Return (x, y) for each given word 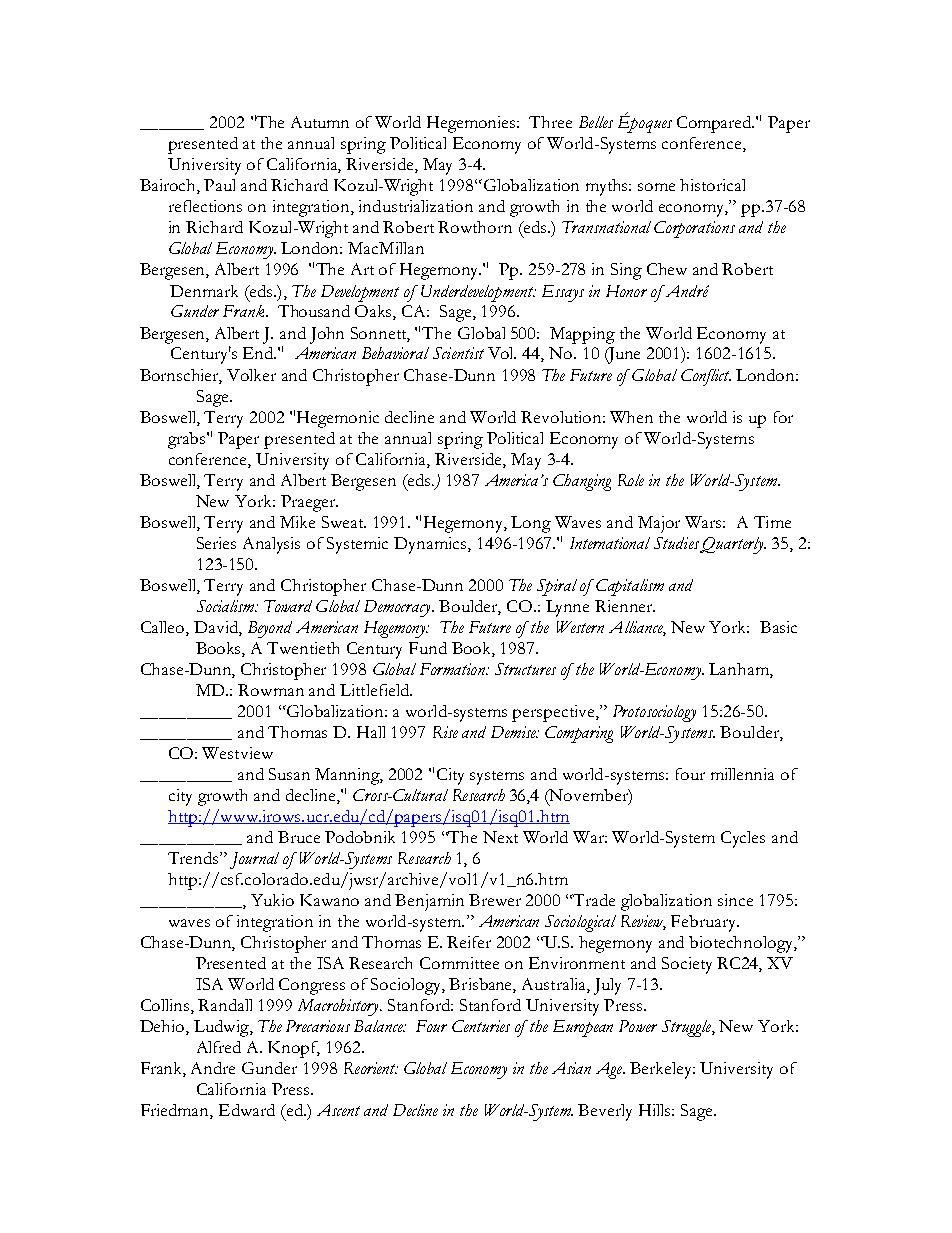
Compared (715, 124)
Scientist (458, 353)
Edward (247, 1110)
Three (550, 122)
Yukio (272, 900)
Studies (677, 544)
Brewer (495, 900)
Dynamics (431, 545)
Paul (219, 185)
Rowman (271, 690)
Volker (251, 375)
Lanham (740, 670)
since (735, 900)
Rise (445, 732)
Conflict (706, 377)
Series (216, 543)
